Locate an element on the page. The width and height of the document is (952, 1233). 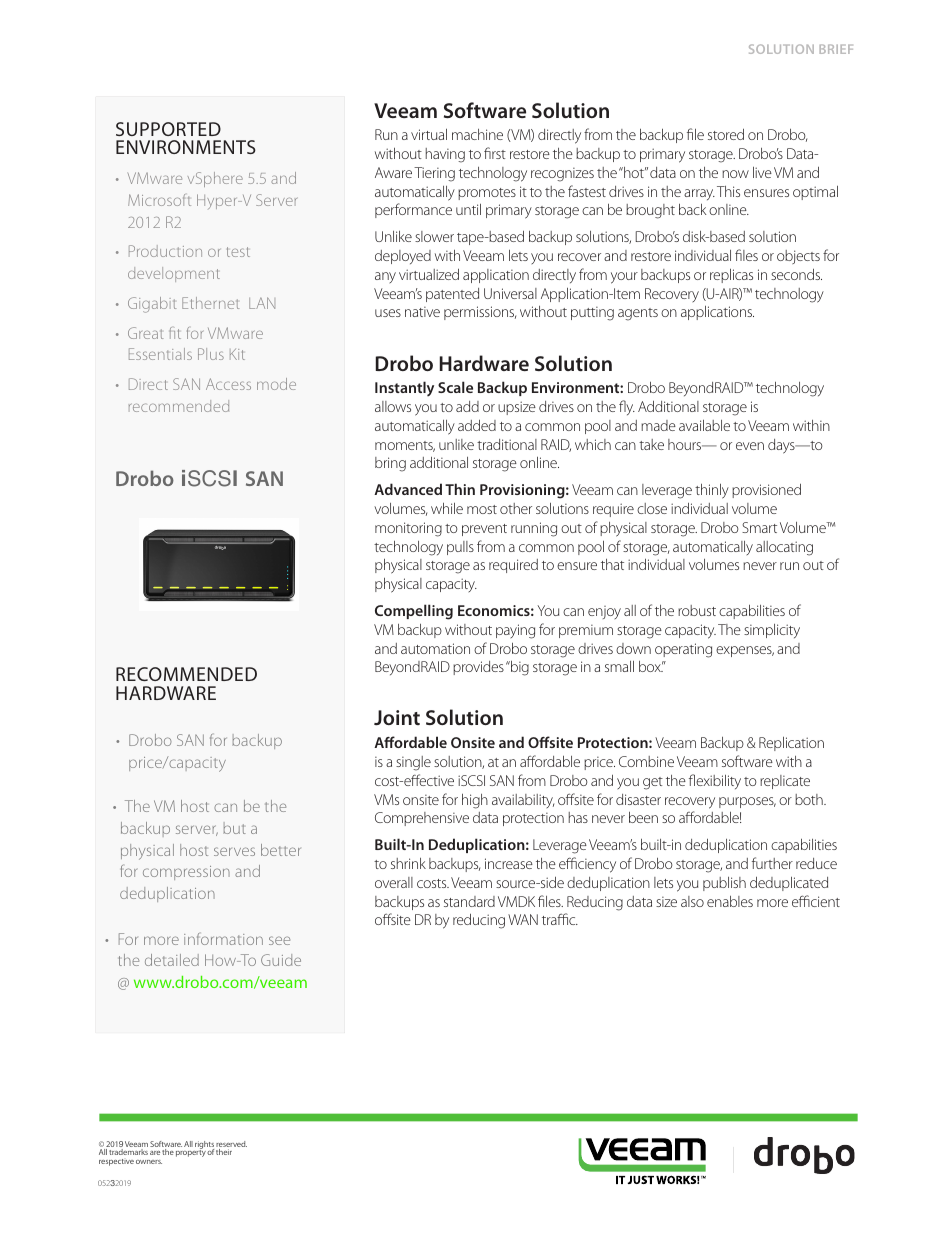
machine is located at coordinates (477, 134).
